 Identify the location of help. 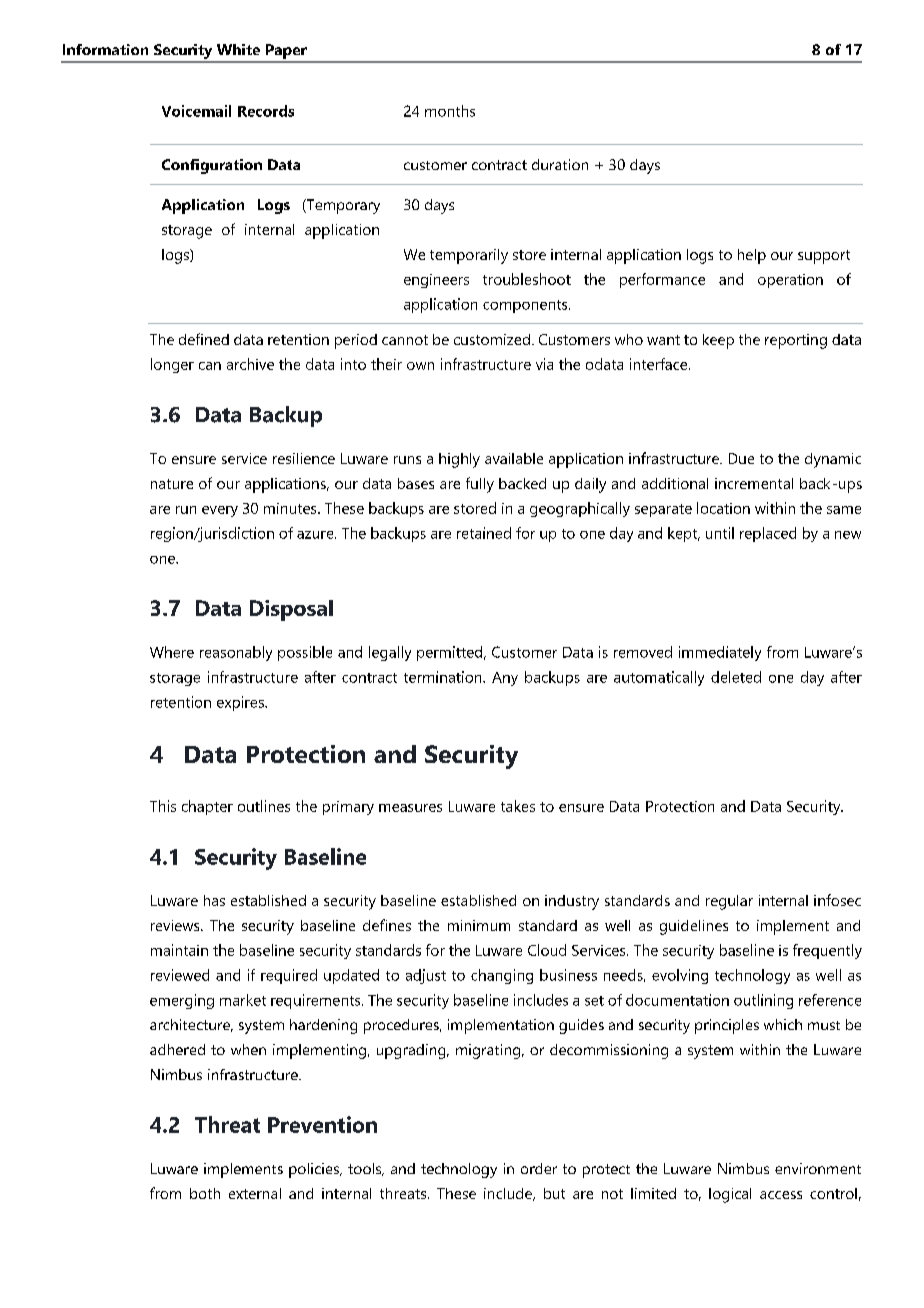
(752, 256).
